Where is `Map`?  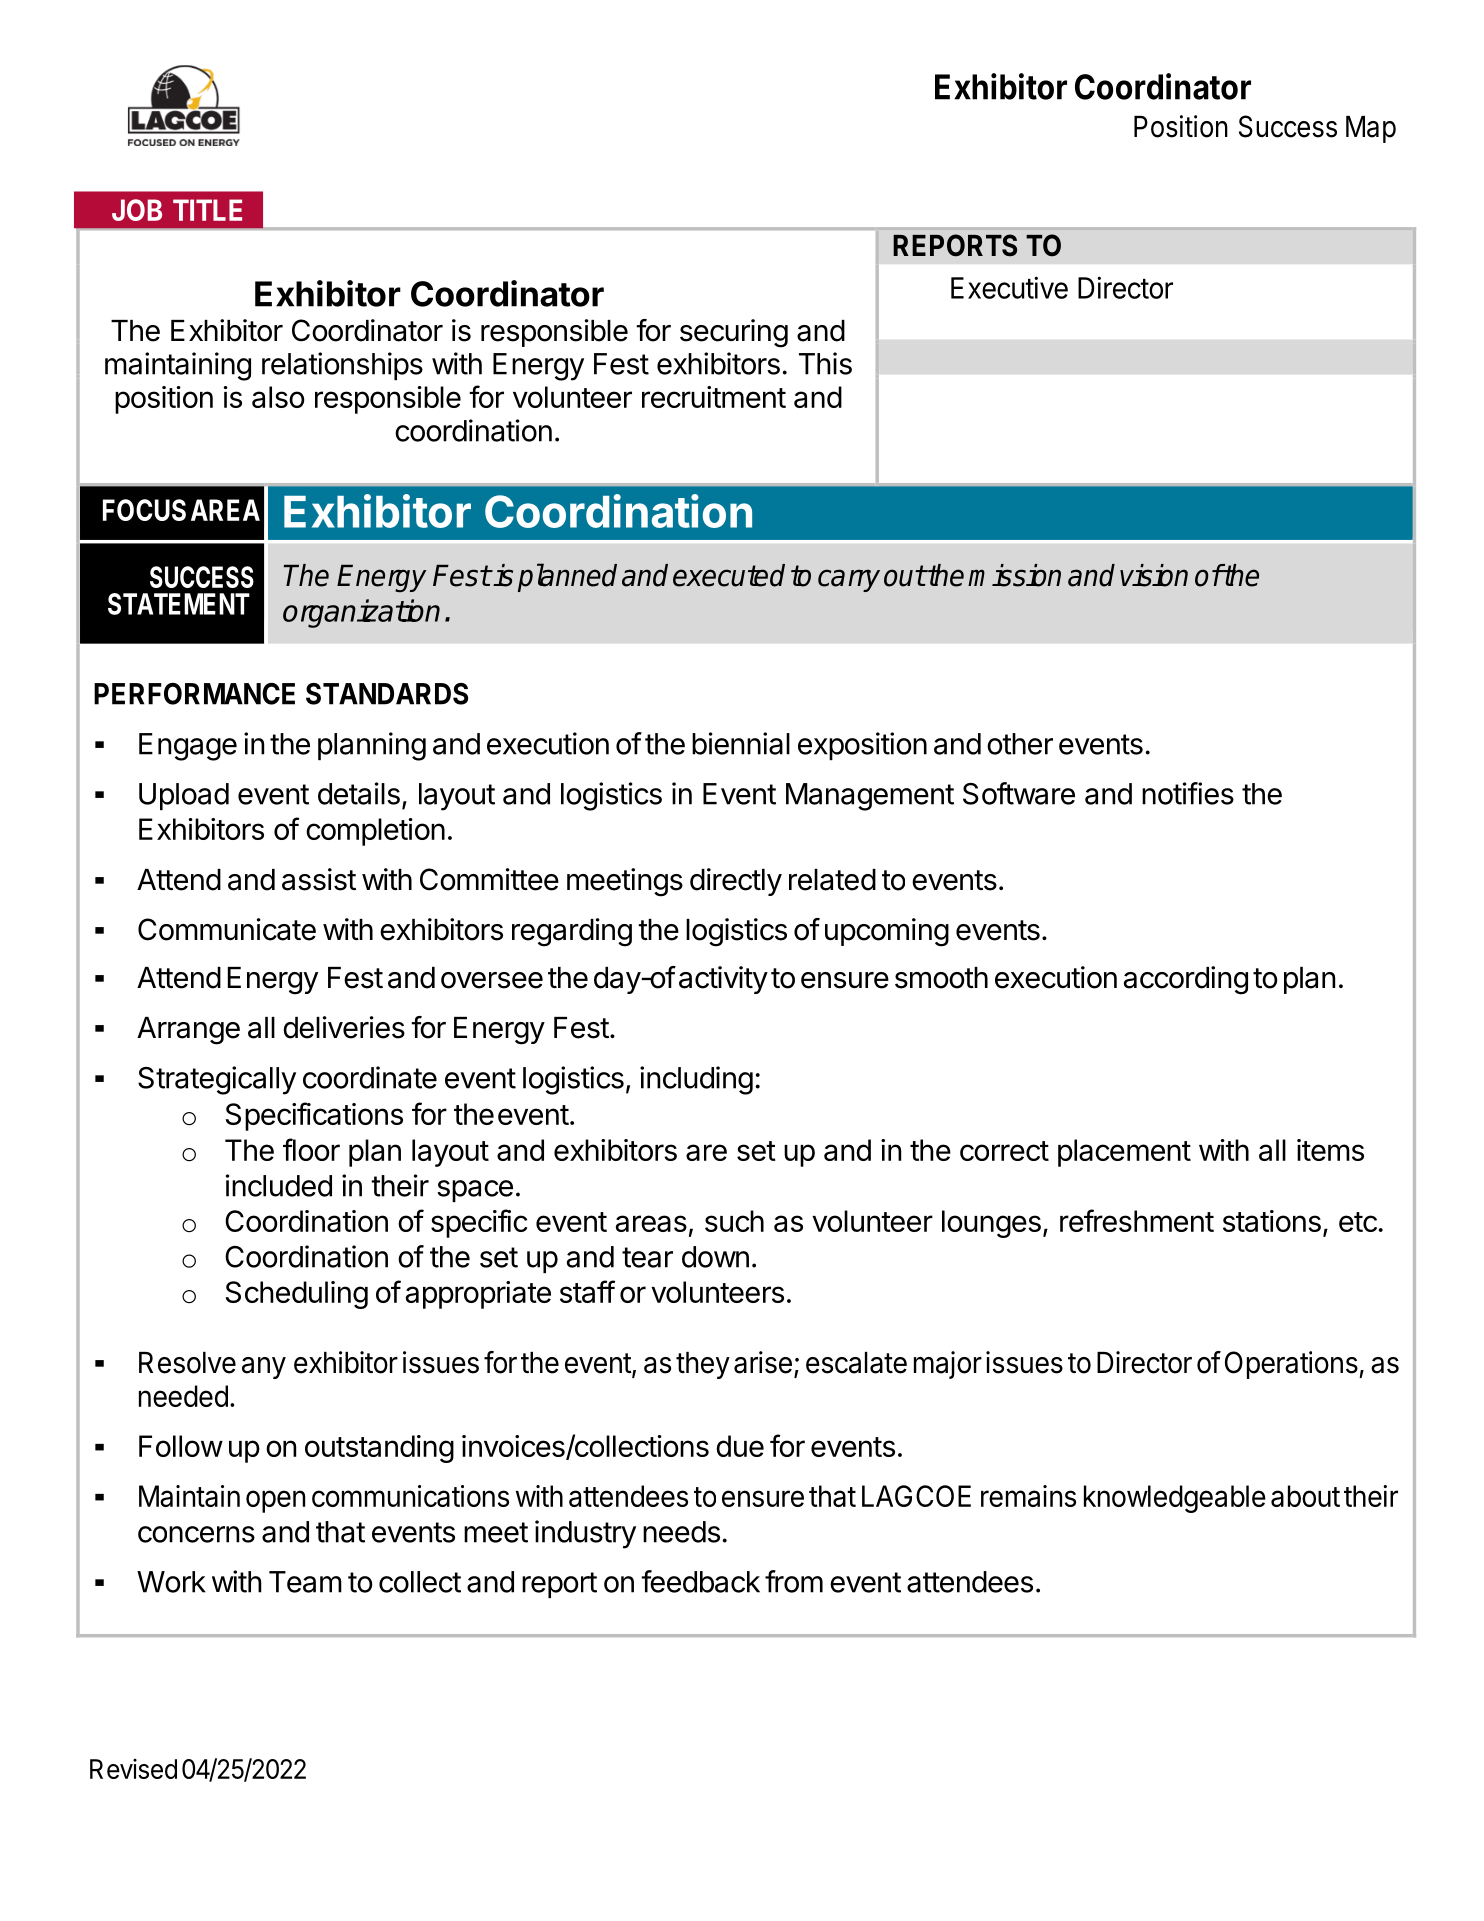
Map is located at coordinates (1371, 129).
